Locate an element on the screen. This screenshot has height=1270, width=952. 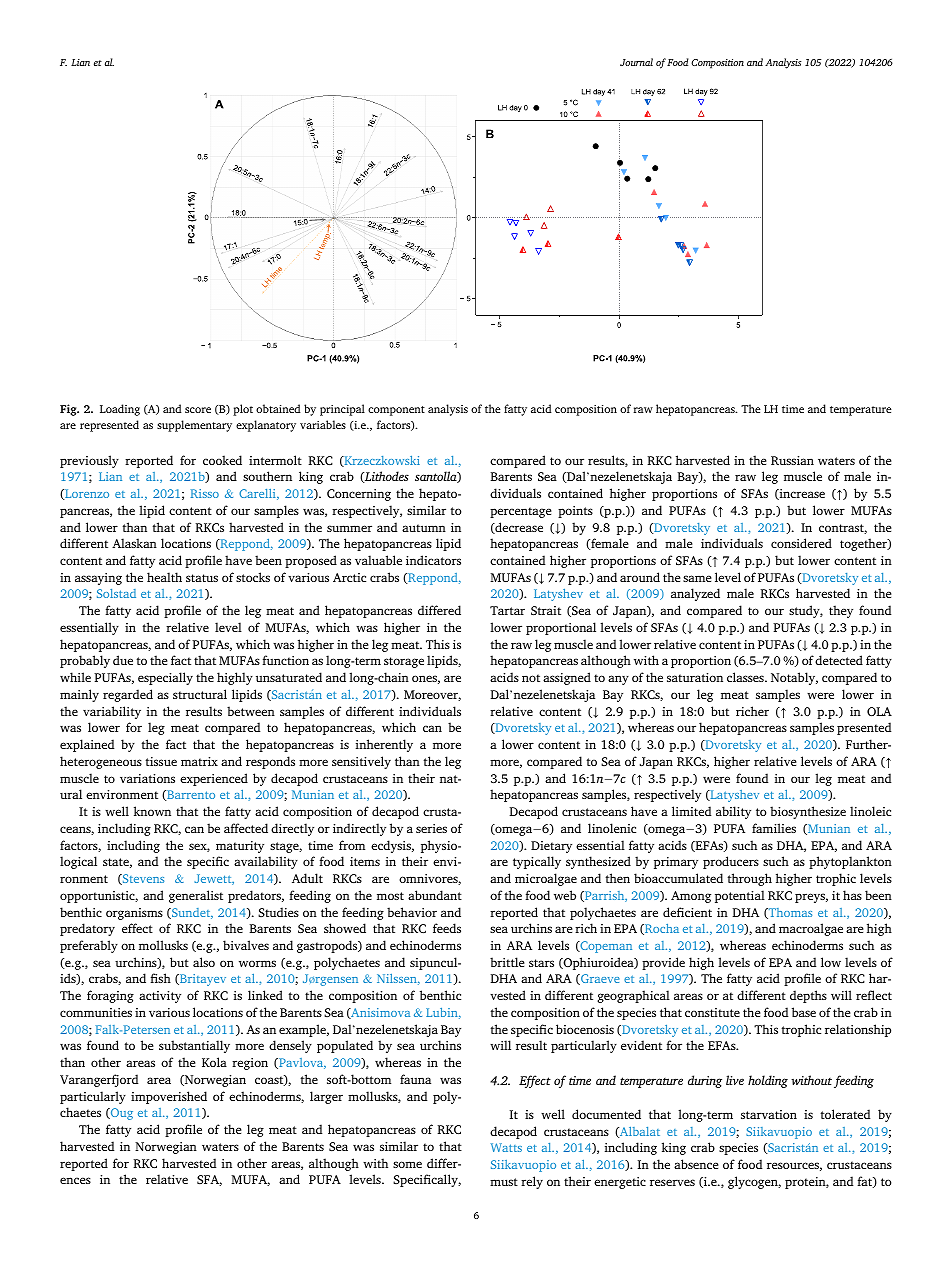
considered is located at coordinates (801, 543).
